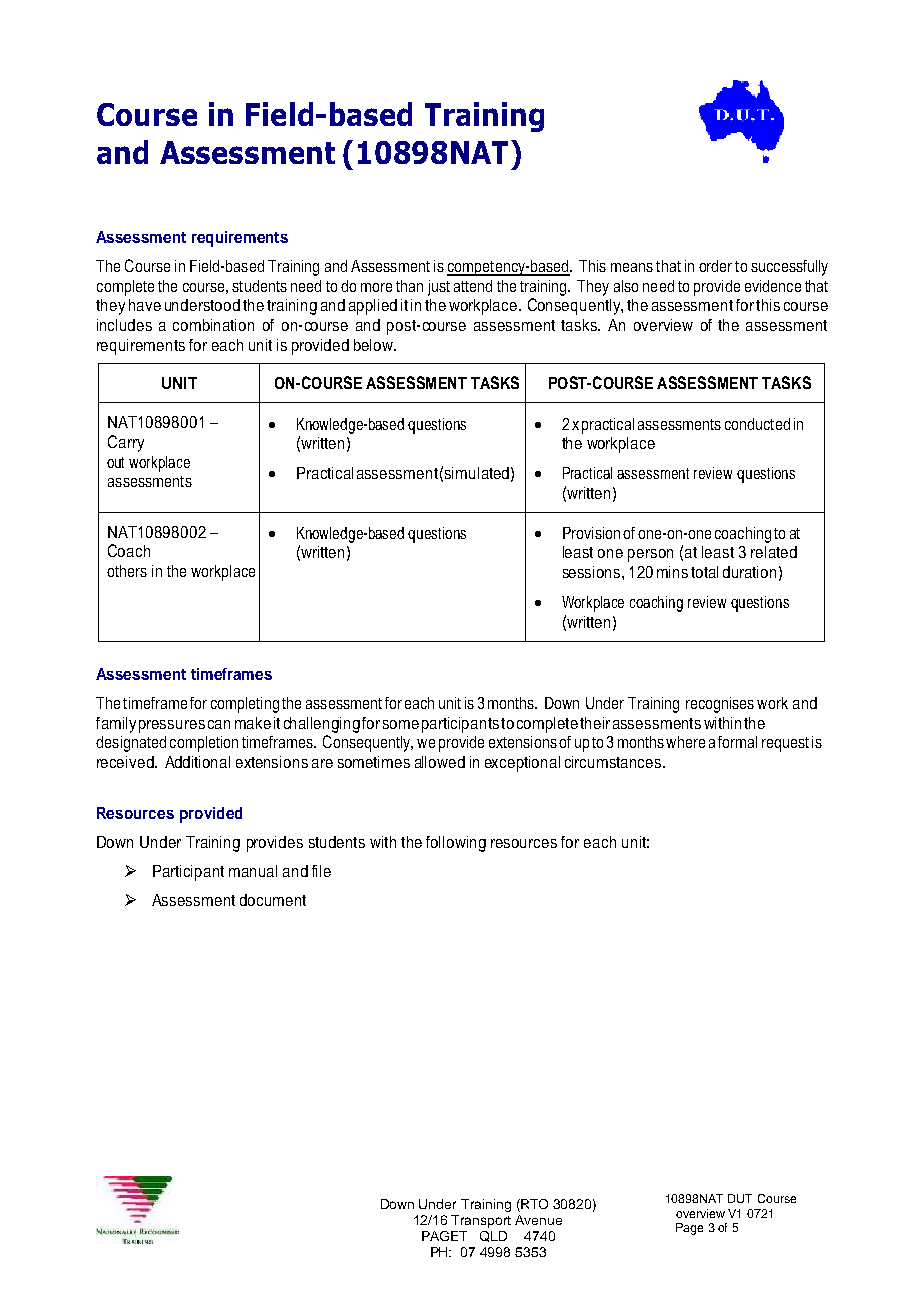 Image resolution: width=924 pixels, height=1307 pixels. I want to click on document, so click(273, 900).
